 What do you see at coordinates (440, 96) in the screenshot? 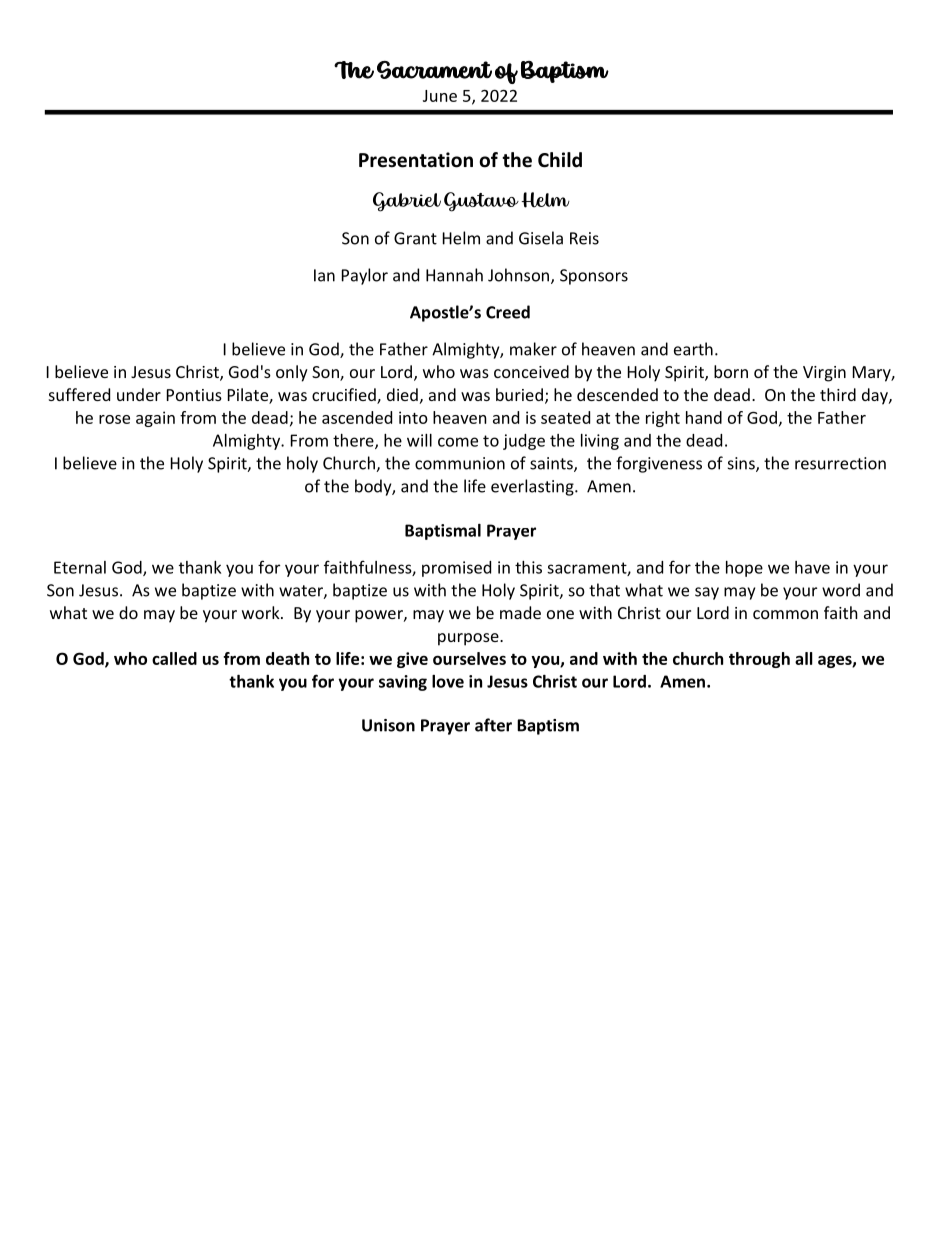
I see `June` at bounding box center [440, 96].
